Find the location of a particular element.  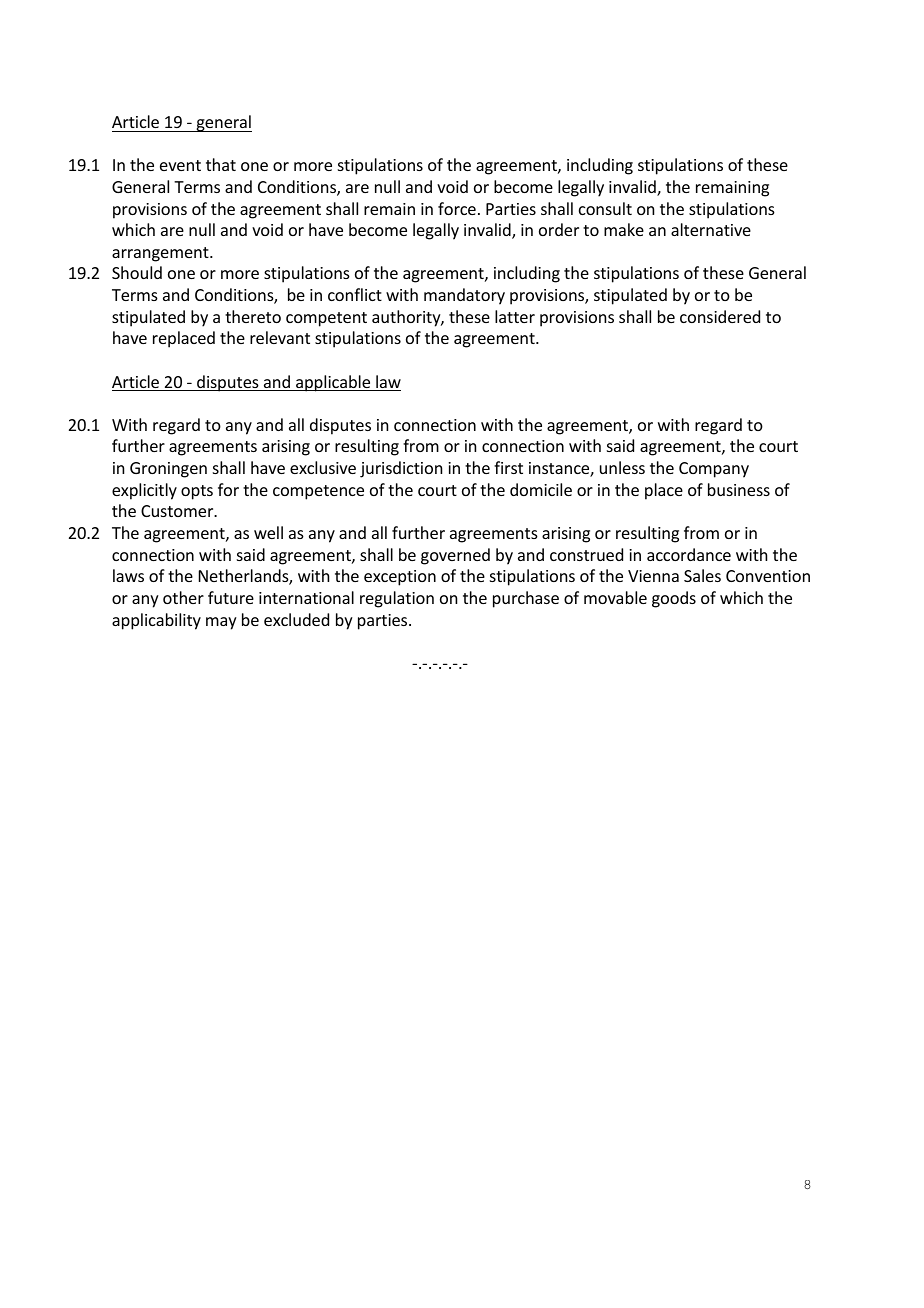

force is located at coordinates (457, 208).
